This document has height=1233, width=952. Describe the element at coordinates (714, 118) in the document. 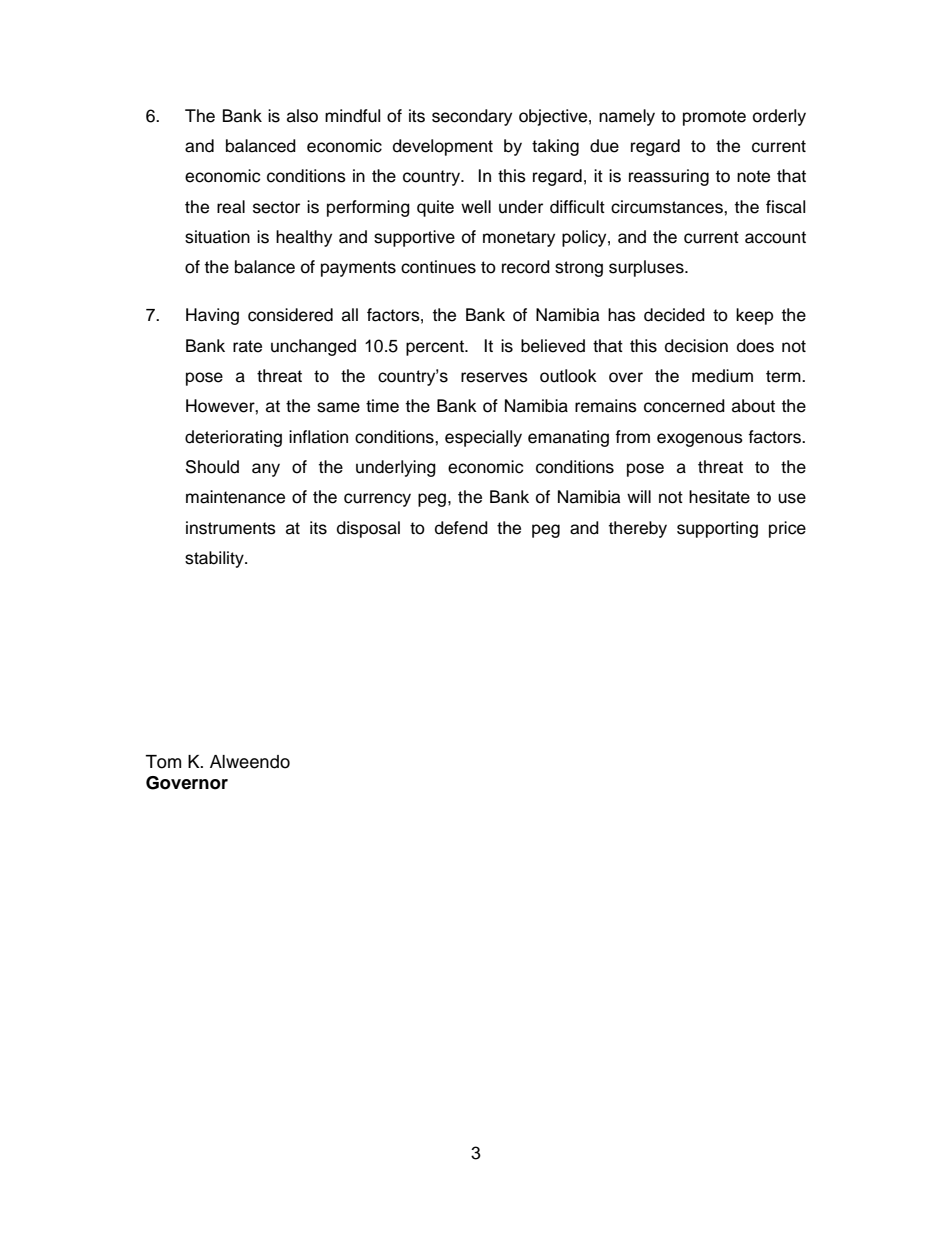

I see `promote` at that location.
